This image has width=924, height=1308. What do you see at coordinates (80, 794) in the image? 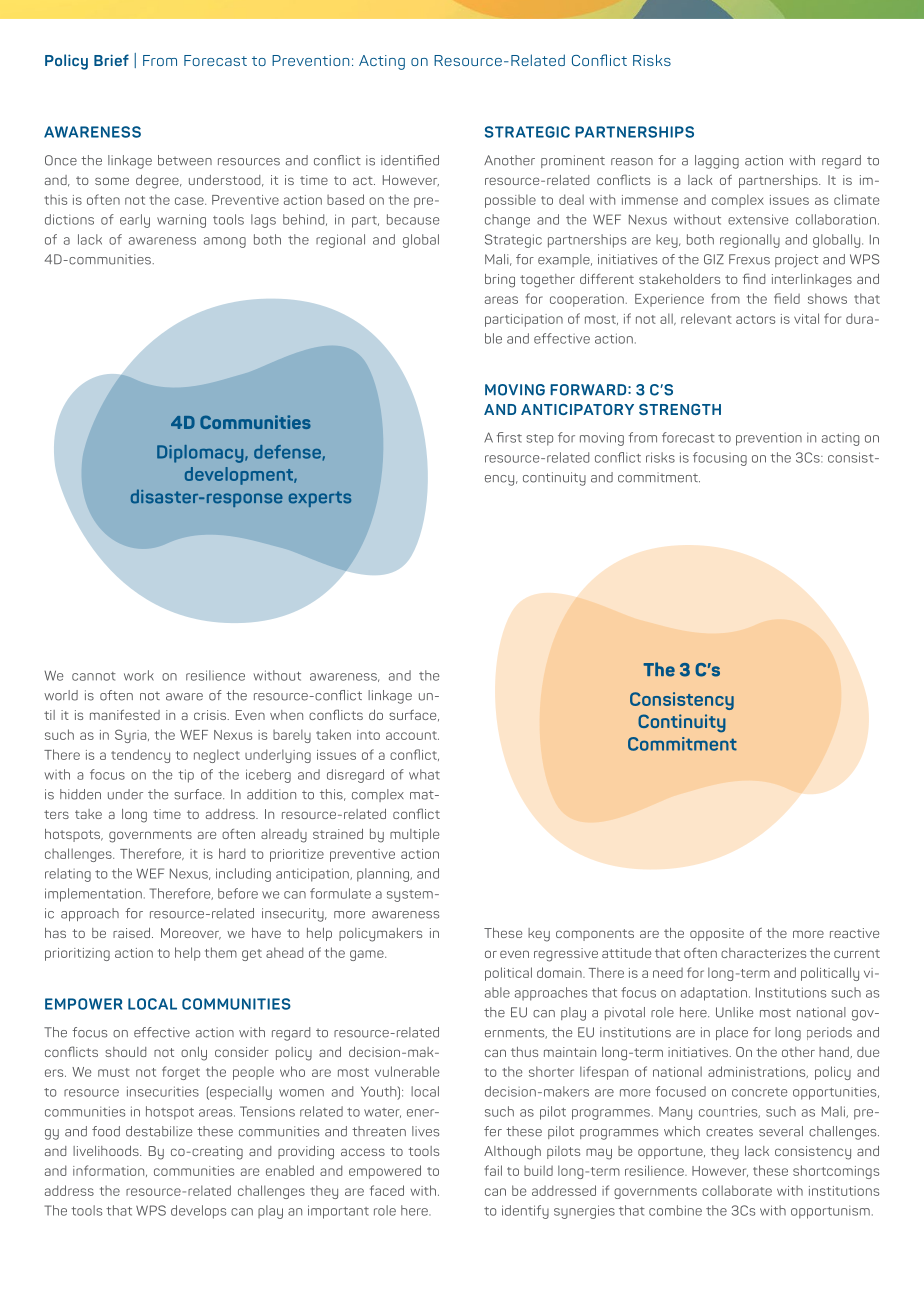
I see `hidden` at bounding box center [80, 794].
